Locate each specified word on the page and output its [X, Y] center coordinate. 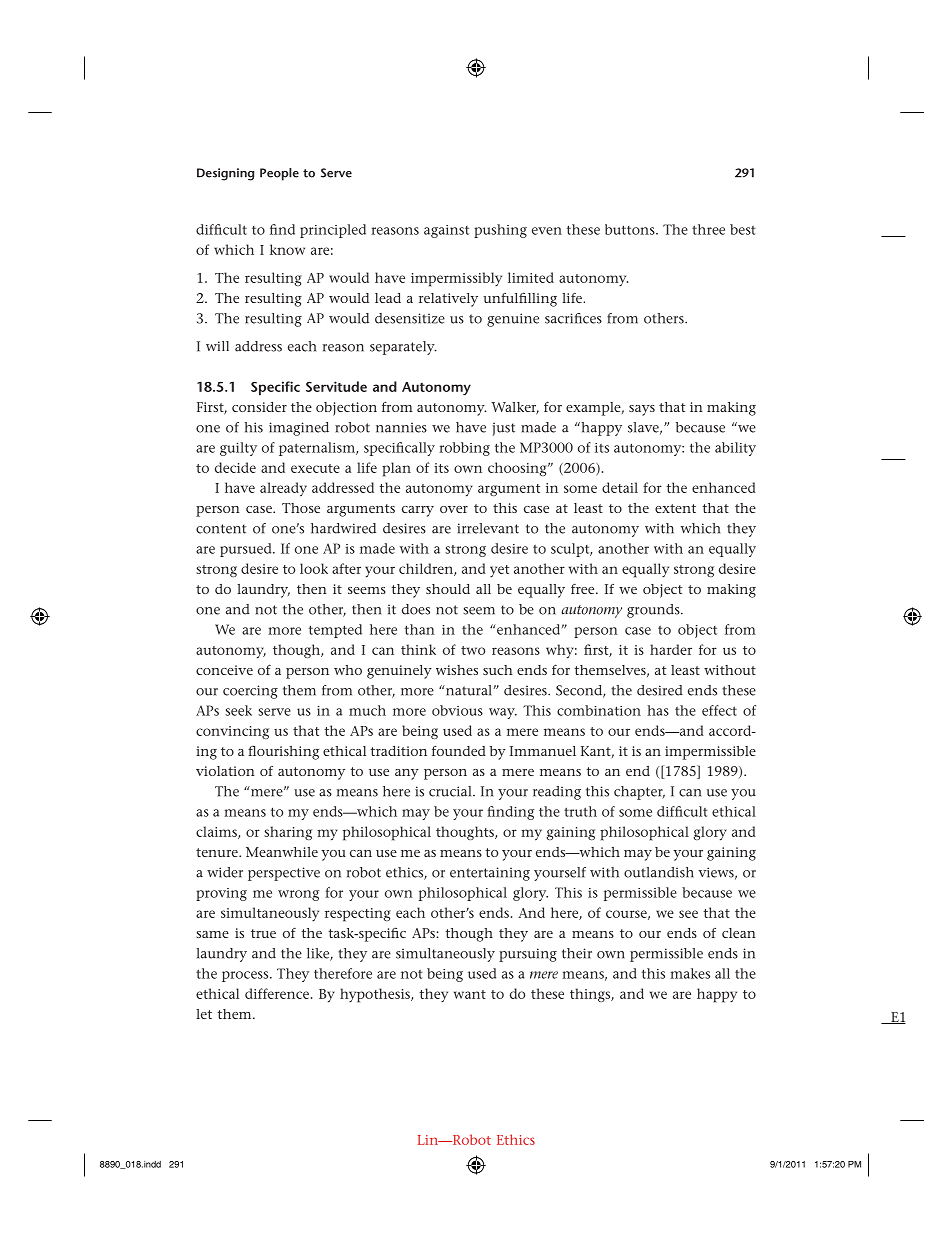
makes [690, 973]
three [708, 229]
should [448, 589]
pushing [500, 231]
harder [671, 649]
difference [277, 993]
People [279, 174]
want [470, 994]
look [314, 568]
